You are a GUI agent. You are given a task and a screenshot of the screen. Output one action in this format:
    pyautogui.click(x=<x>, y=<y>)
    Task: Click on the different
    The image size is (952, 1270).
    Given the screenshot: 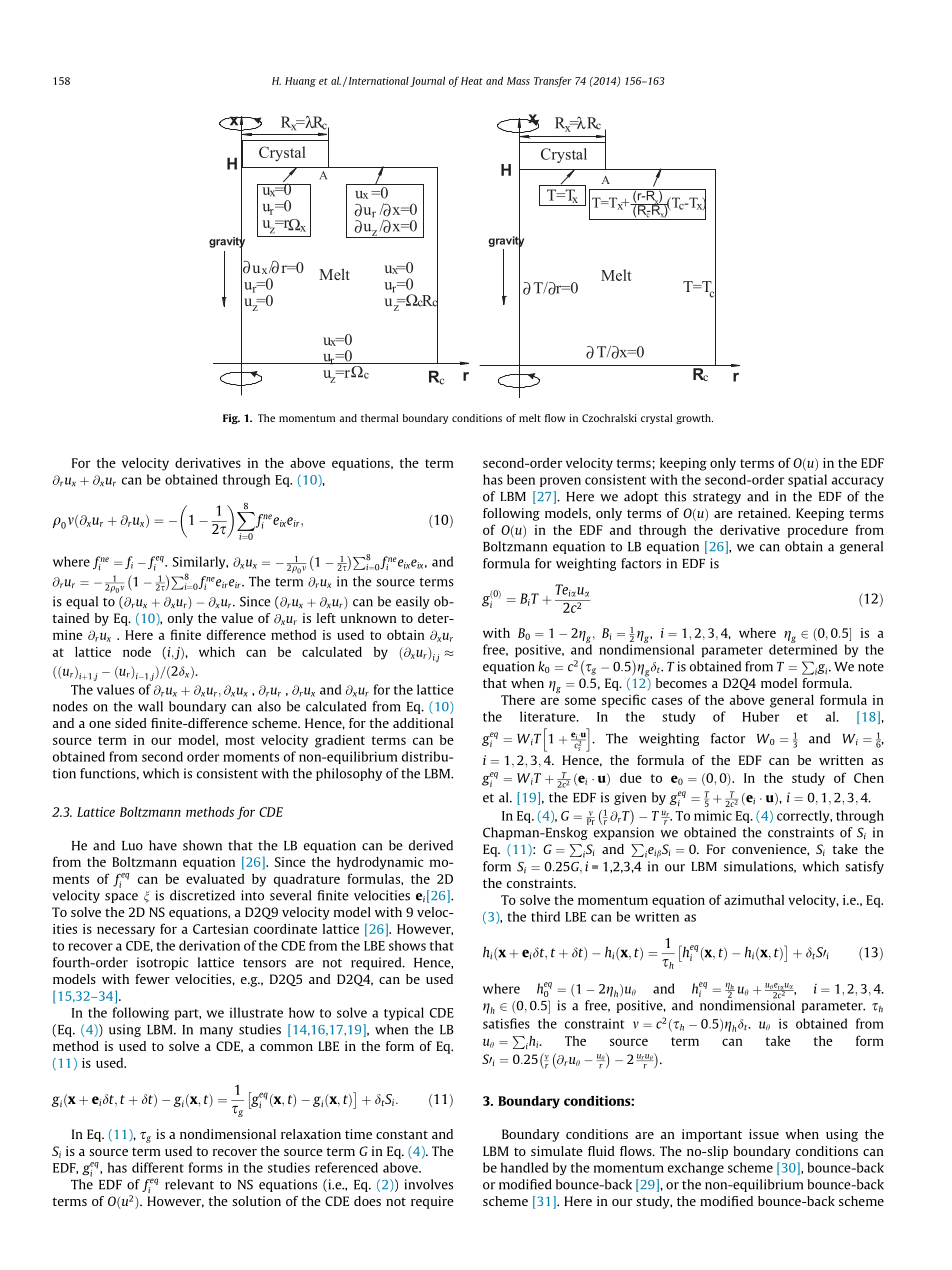 What is the action you would take?
    pyautogui.click(x=158, y=1167)
